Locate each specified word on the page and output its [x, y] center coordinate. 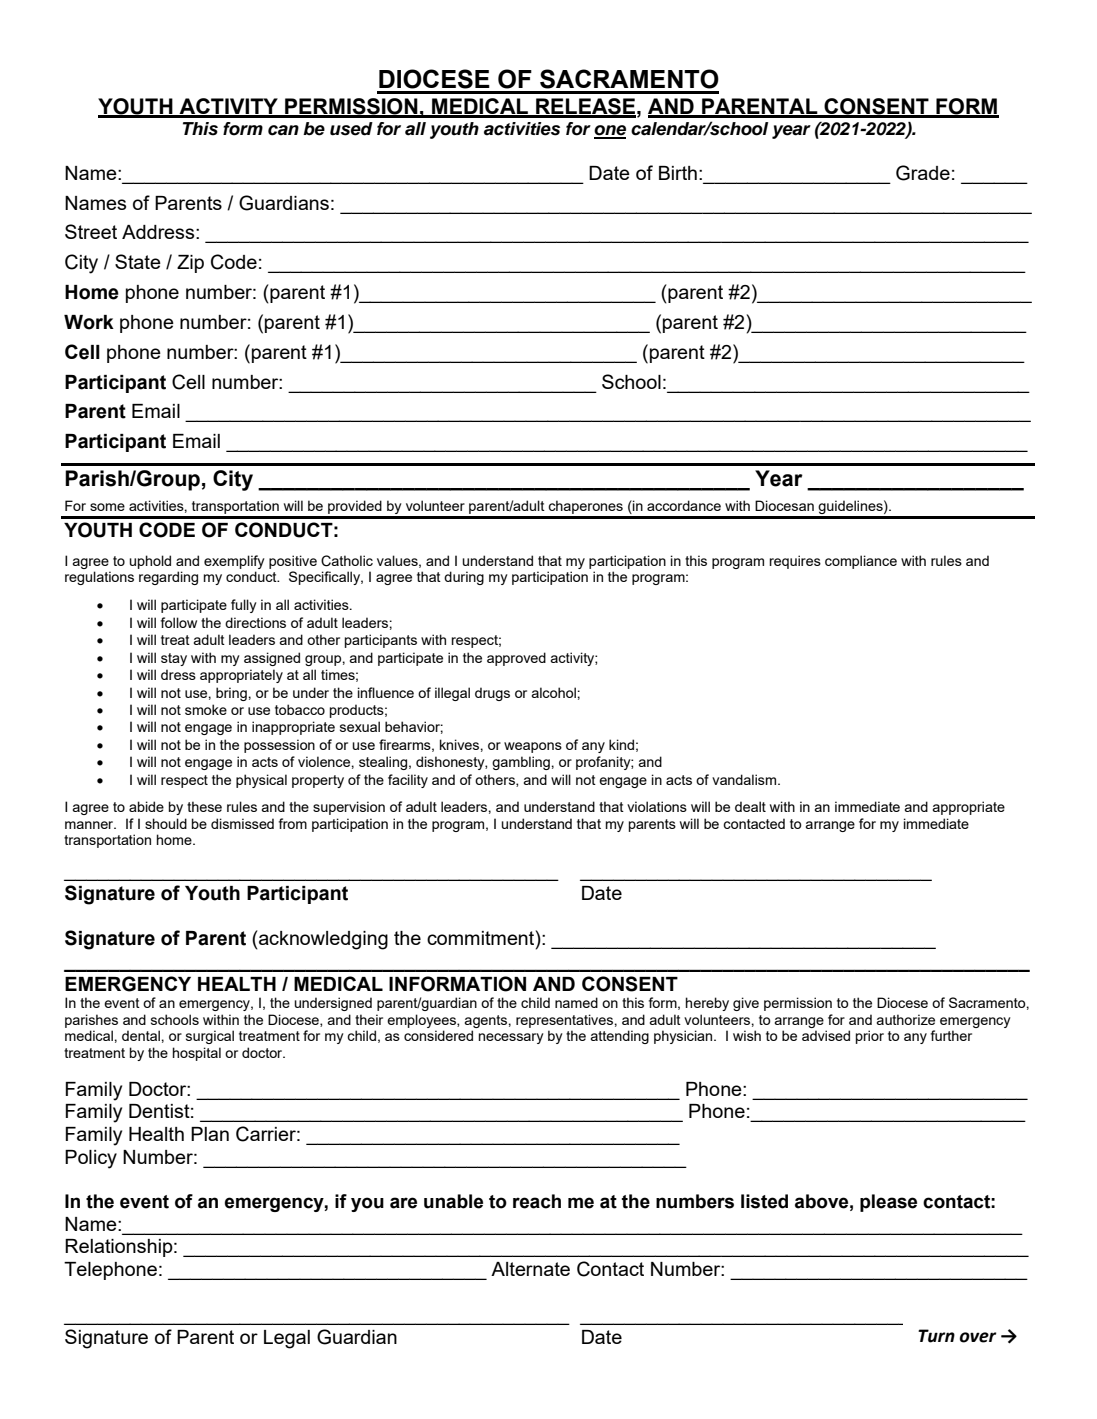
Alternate [530, 1269]
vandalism [745, 779]
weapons [533, 747]
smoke [206, 709]
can [283, 130]
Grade [923, 173]
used [351, 129]
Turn [936, 1336]
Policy [91, 1159]
